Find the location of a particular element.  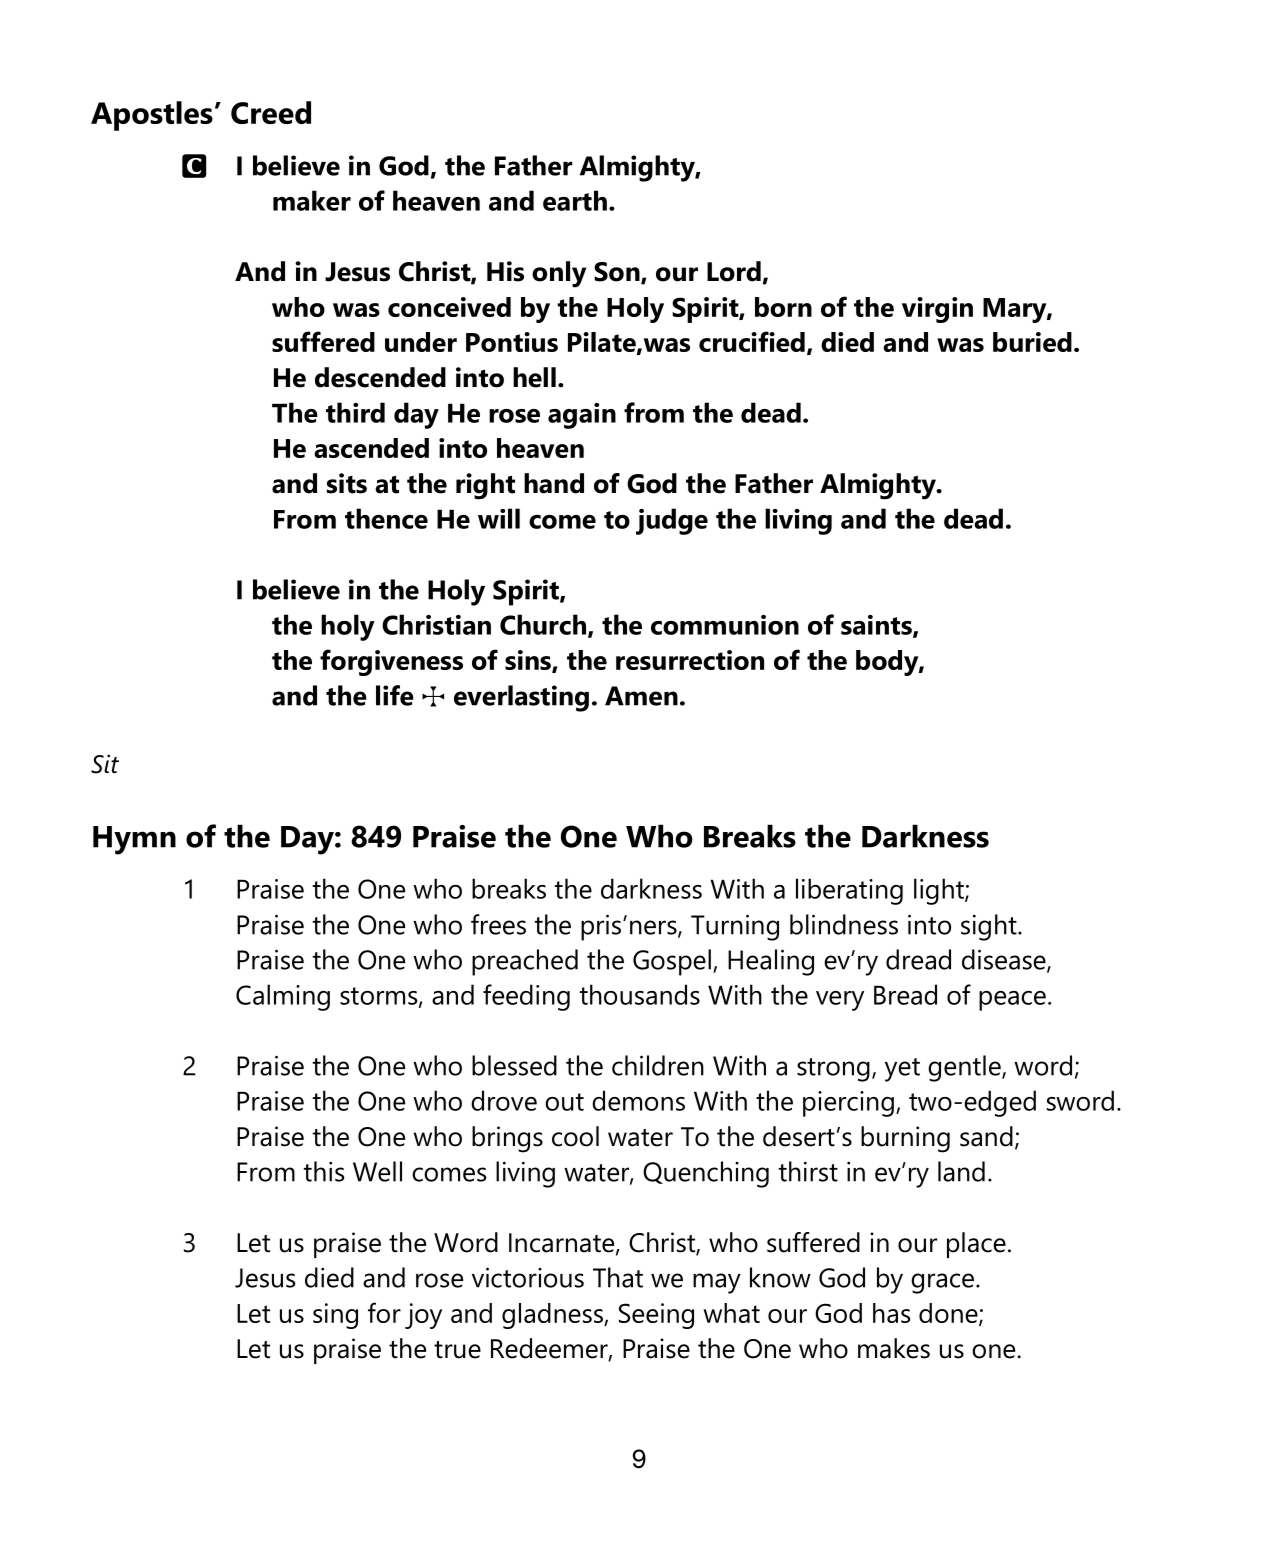

earth is located at coordinates (575, 200).
